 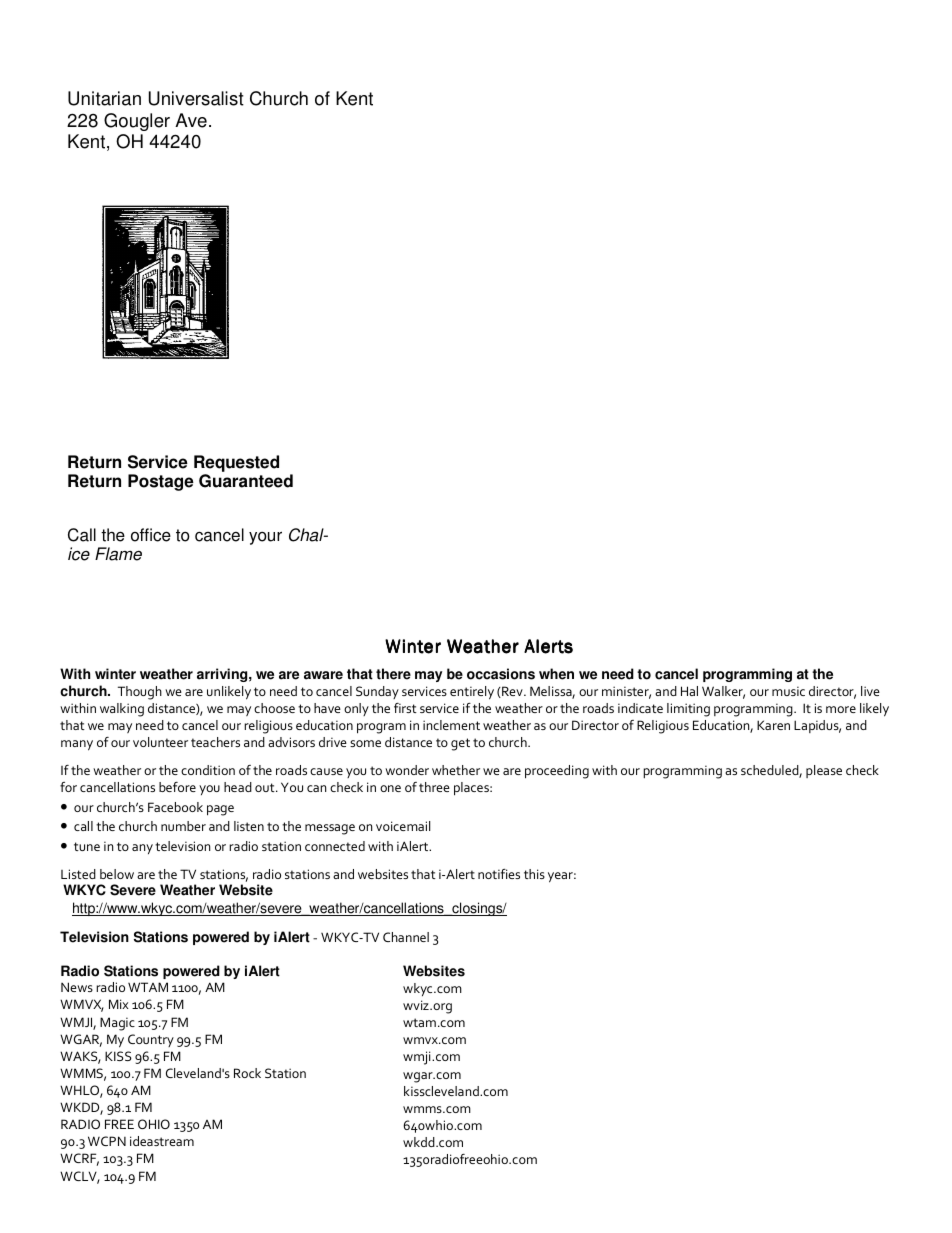 I want to click on get, so click(x=460, y=744).
